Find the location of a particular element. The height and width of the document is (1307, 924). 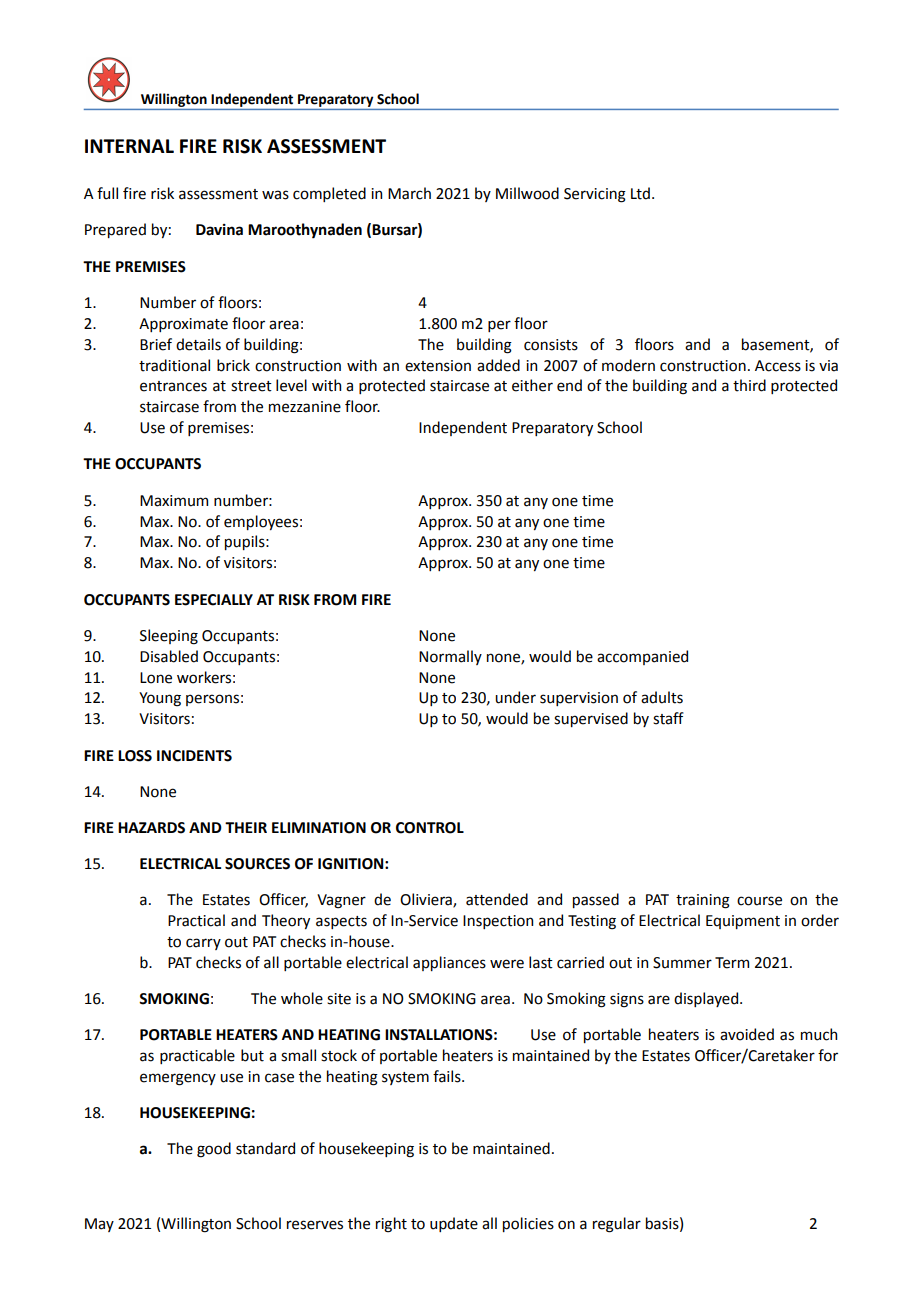

Ltd is located at coordinates (640, 193).
